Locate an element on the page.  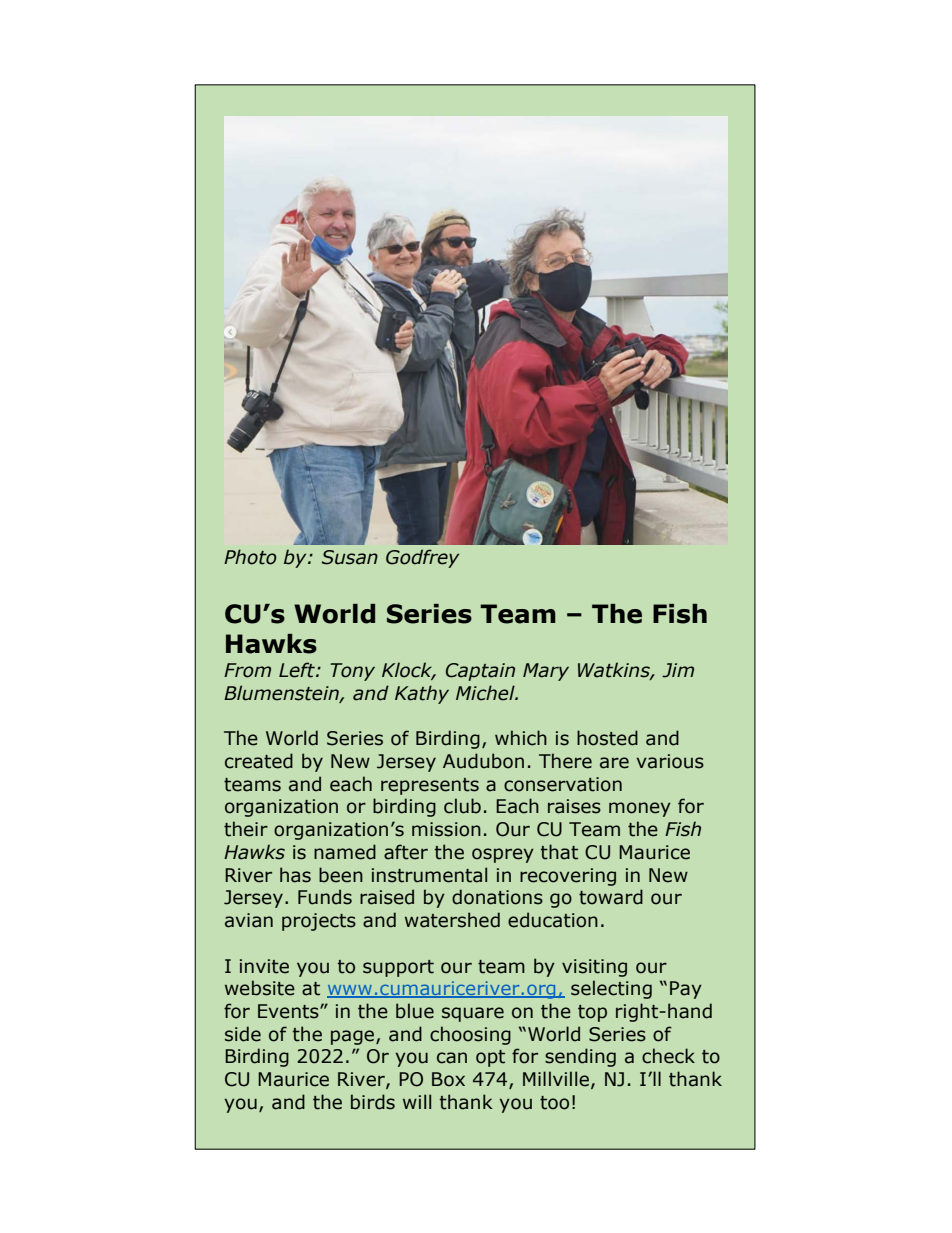
Box is located at coordinates (448, 1079).
